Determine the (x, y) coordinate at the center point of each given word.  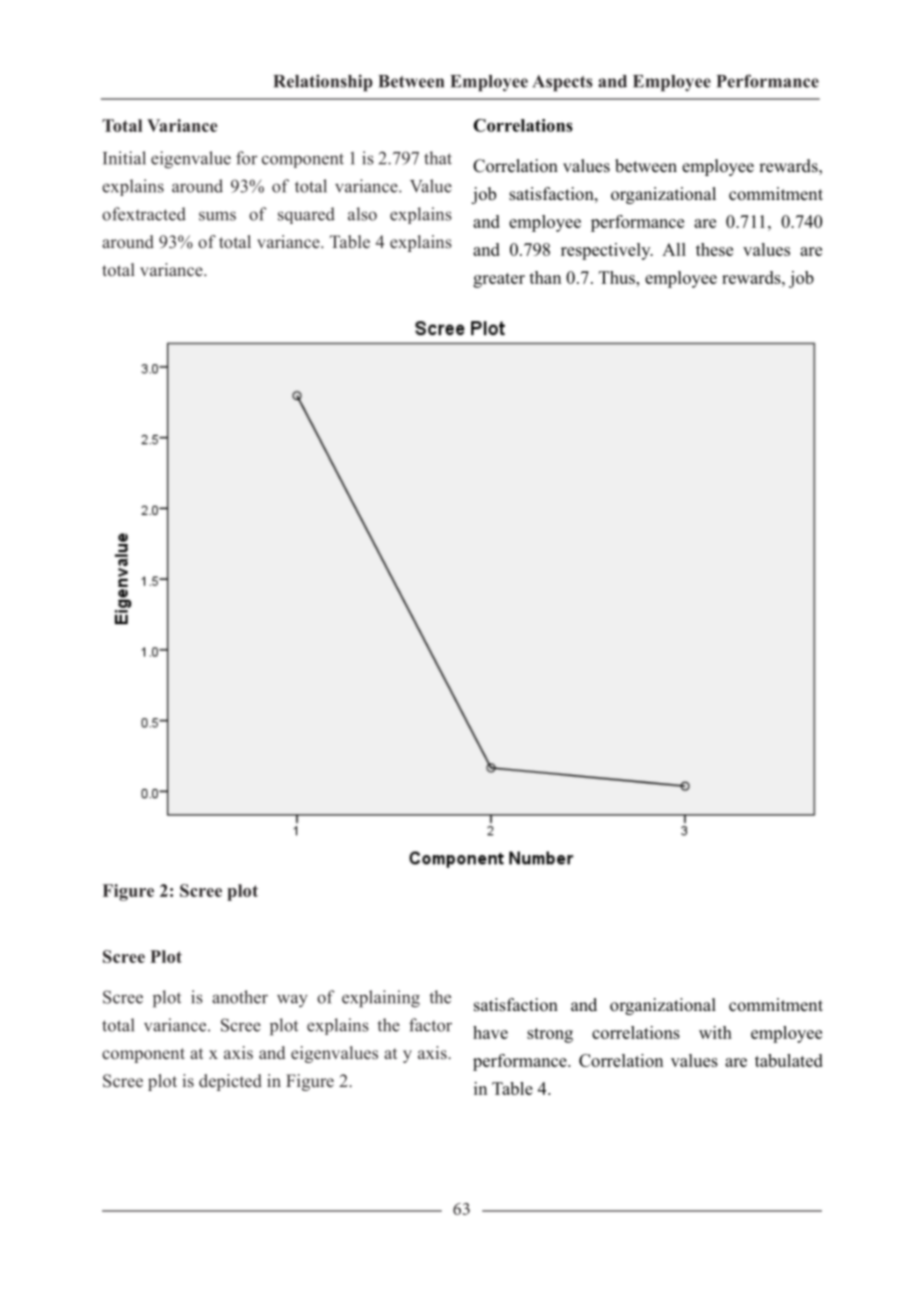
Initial (124, 158)
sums (217, 216)
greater (499, 280)
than (545, 277)
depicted (230, 1082)
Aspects (563, 83)
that (438, 158)
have (490, 1032)
